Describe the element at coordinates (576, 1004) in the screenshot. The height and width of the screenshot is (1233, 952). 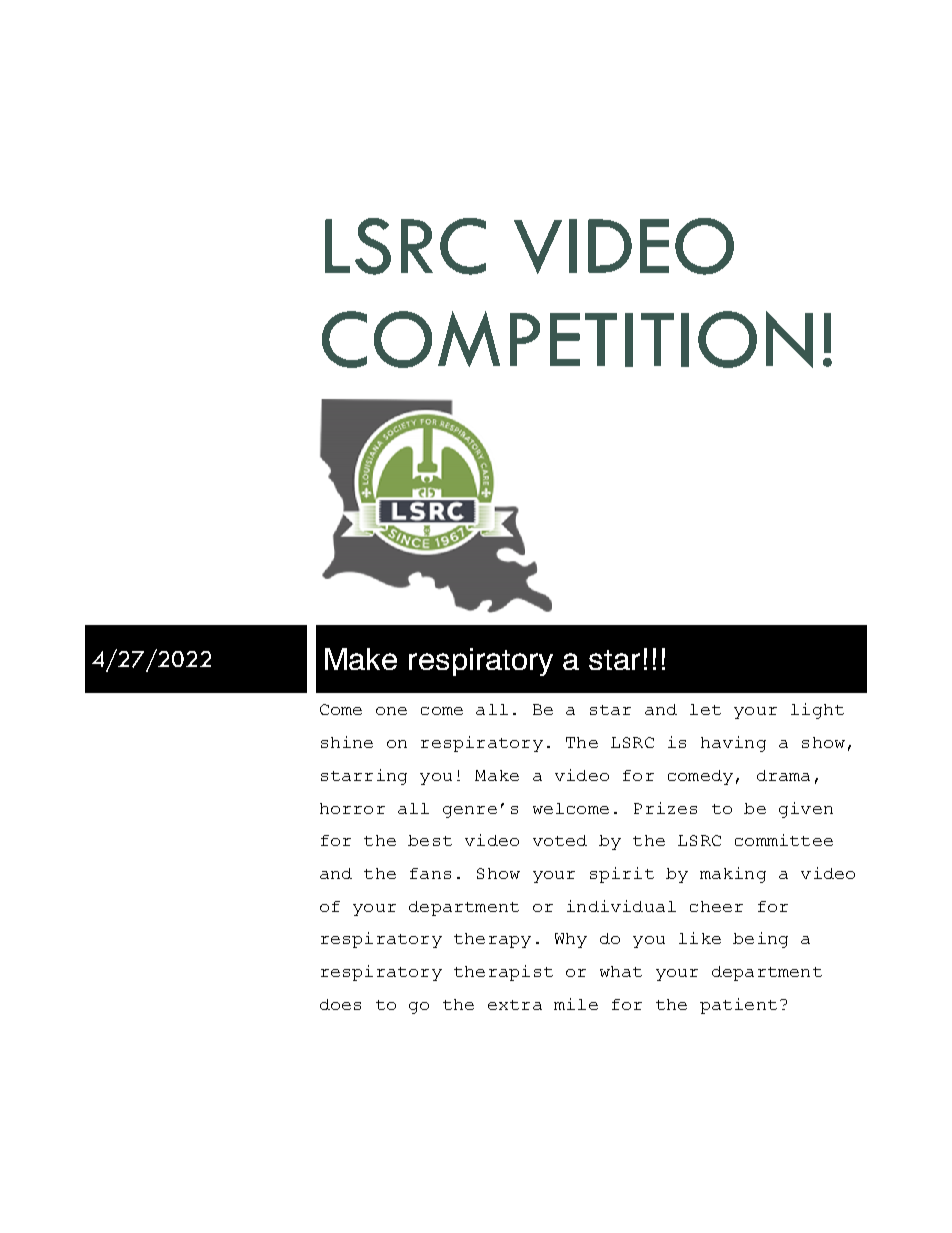
I see `mile` at that location.
